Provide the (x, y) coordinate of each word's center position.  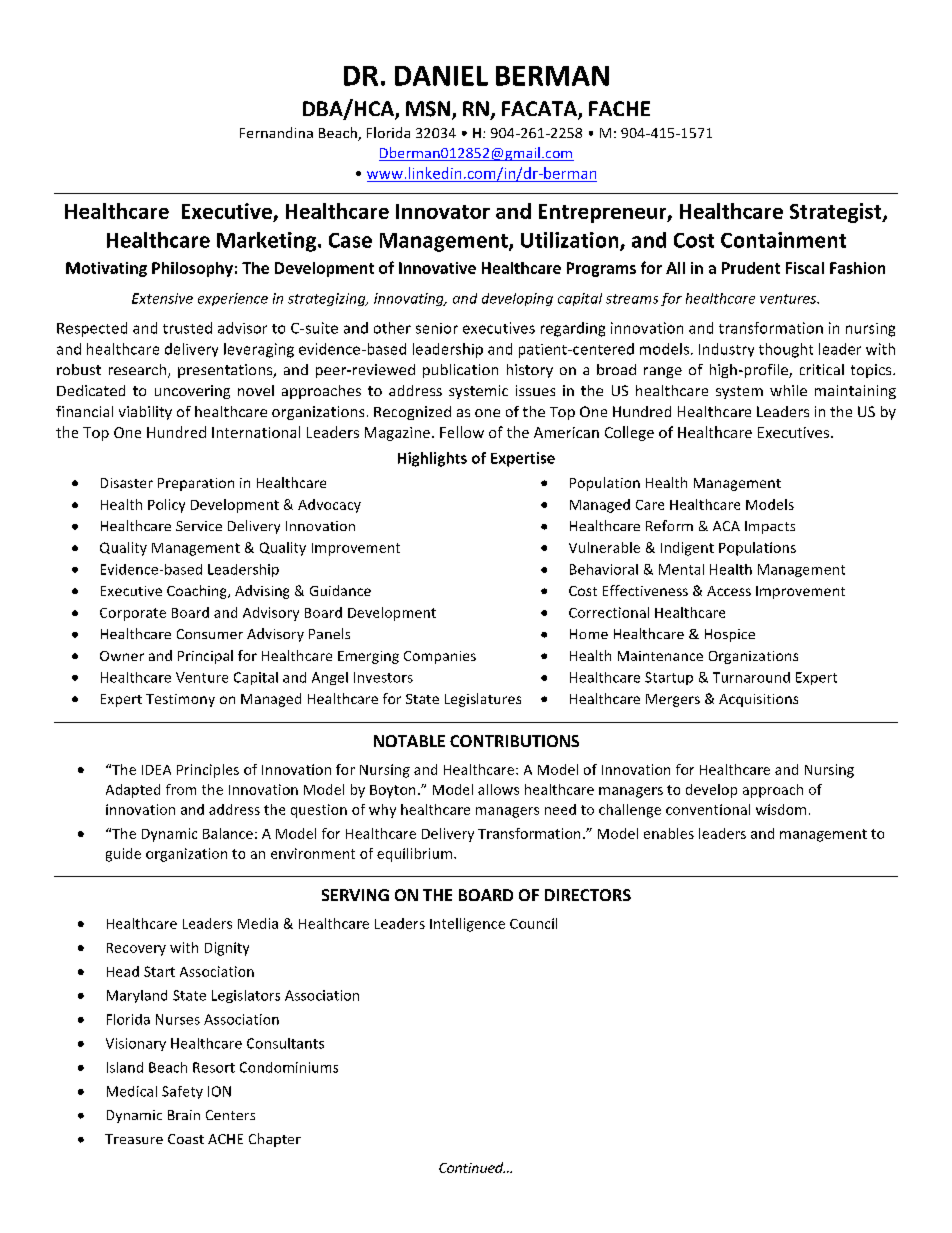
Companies (440, 657)
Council (533, 923)
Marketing (266, 242)
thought (786, 350)
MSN (428, 109)
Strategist (837, 213)
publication (460, 371)
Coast (186, 1139)
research (139, 371)
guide (123, 855)
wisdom (781, 809)
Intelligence (467, 925)
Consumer (210, 634)
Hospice (730, 635)
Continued (472, 1167)
